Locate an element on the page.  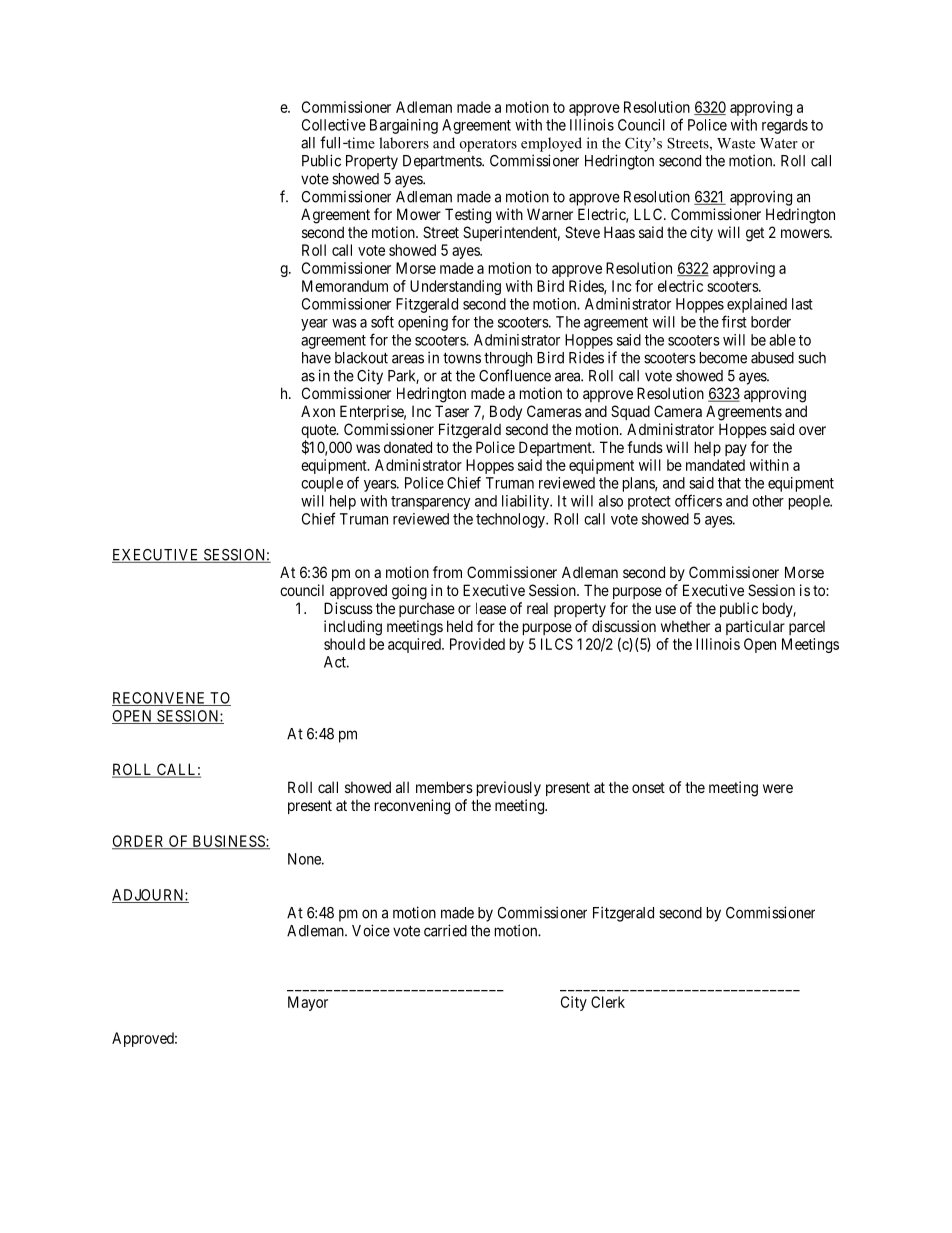
Collective is located at coordinates (334, 125).
